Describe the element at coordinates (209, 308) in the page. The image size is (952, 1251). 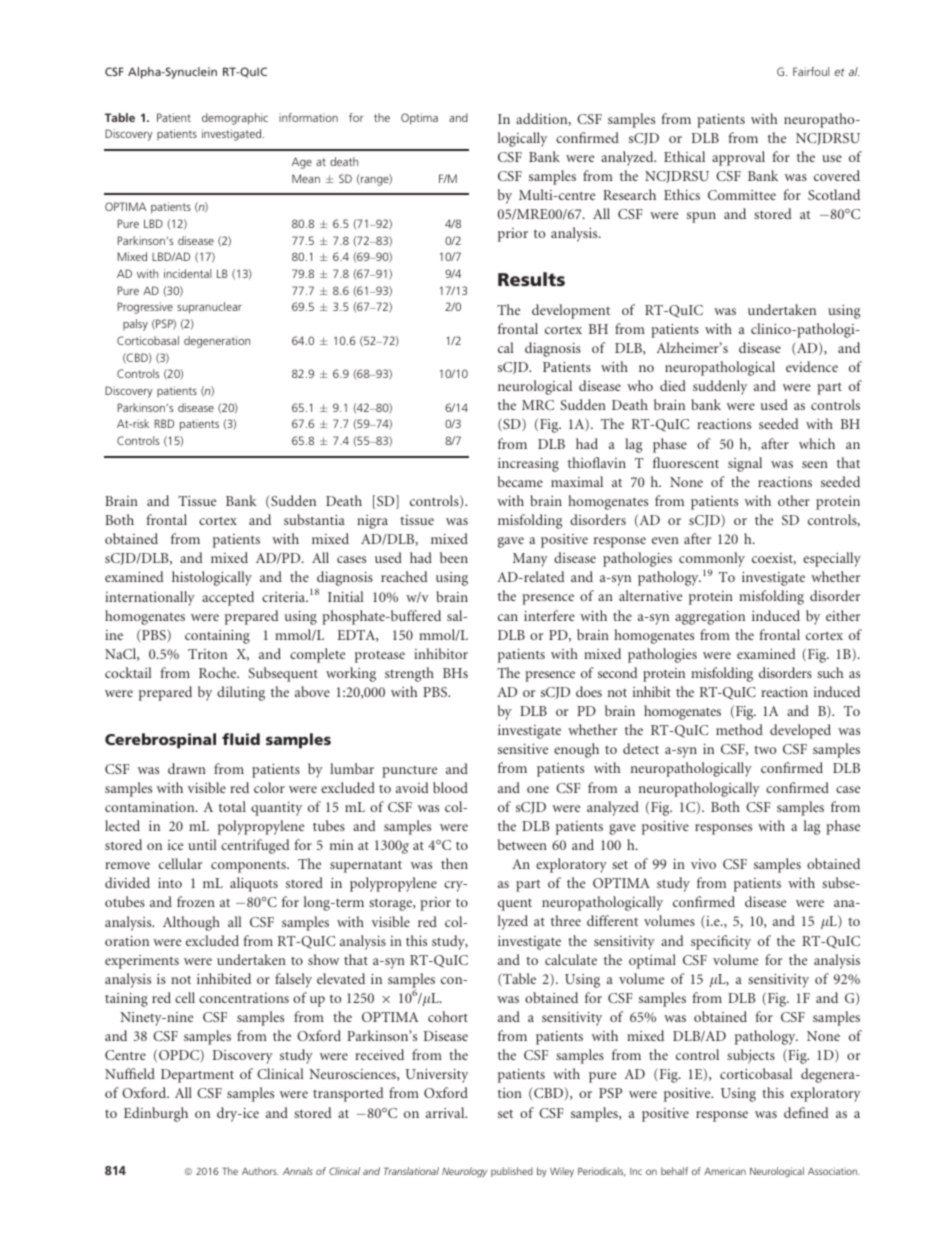
I see `supranuclear` at that location.
